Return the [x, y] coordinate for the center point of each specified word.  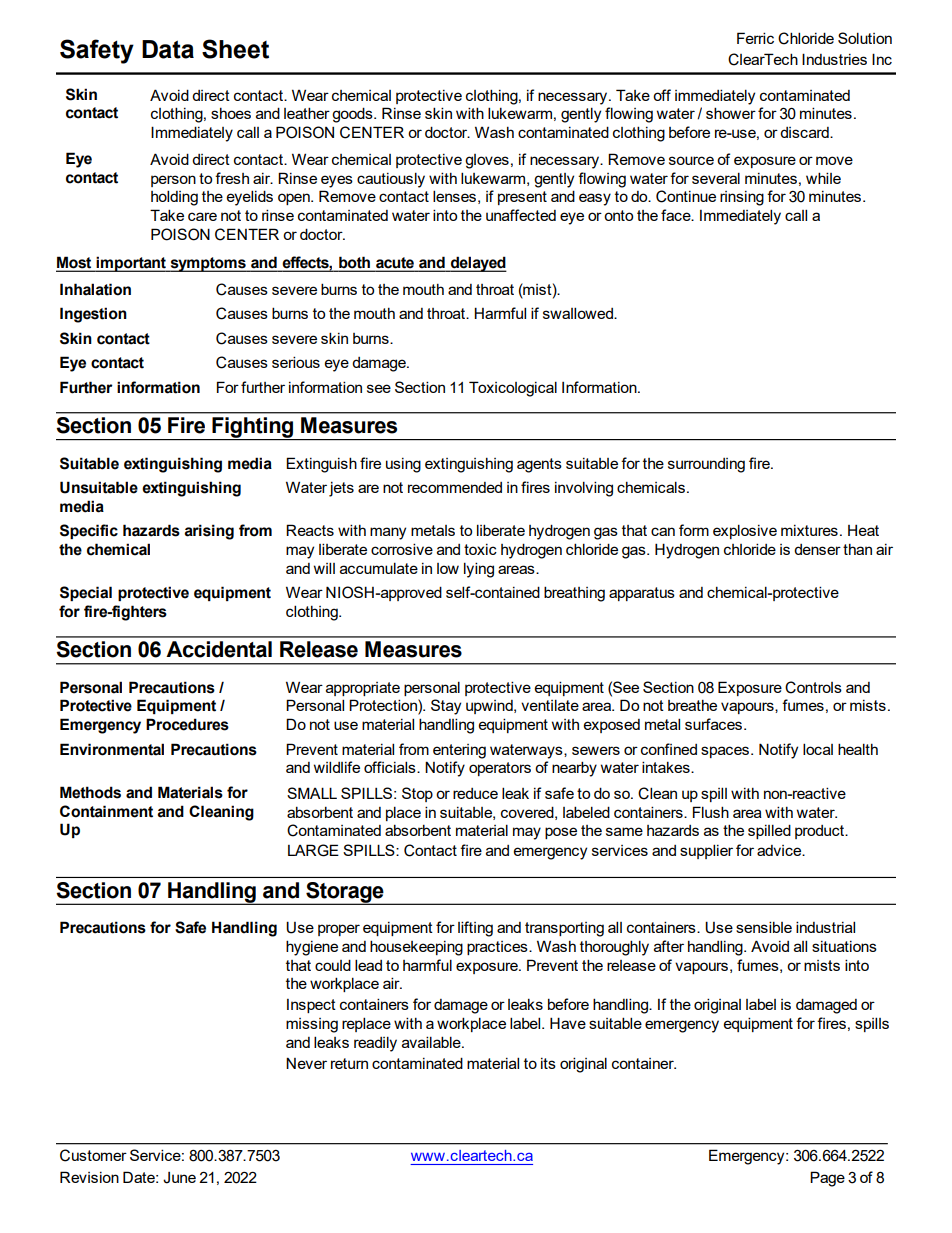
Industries [834, 59]
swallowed [579, 313]
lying [479, 570]
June [179, 1178]
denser [817, 549]
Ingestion [93, 315]
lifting [475, 929]
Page [827, 1179]
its [548, 1063]
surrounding [706, 465]
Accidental [219, 649]
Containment [106, 811]
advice [780, 850]
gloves [487, 161]
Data [168, 49]
